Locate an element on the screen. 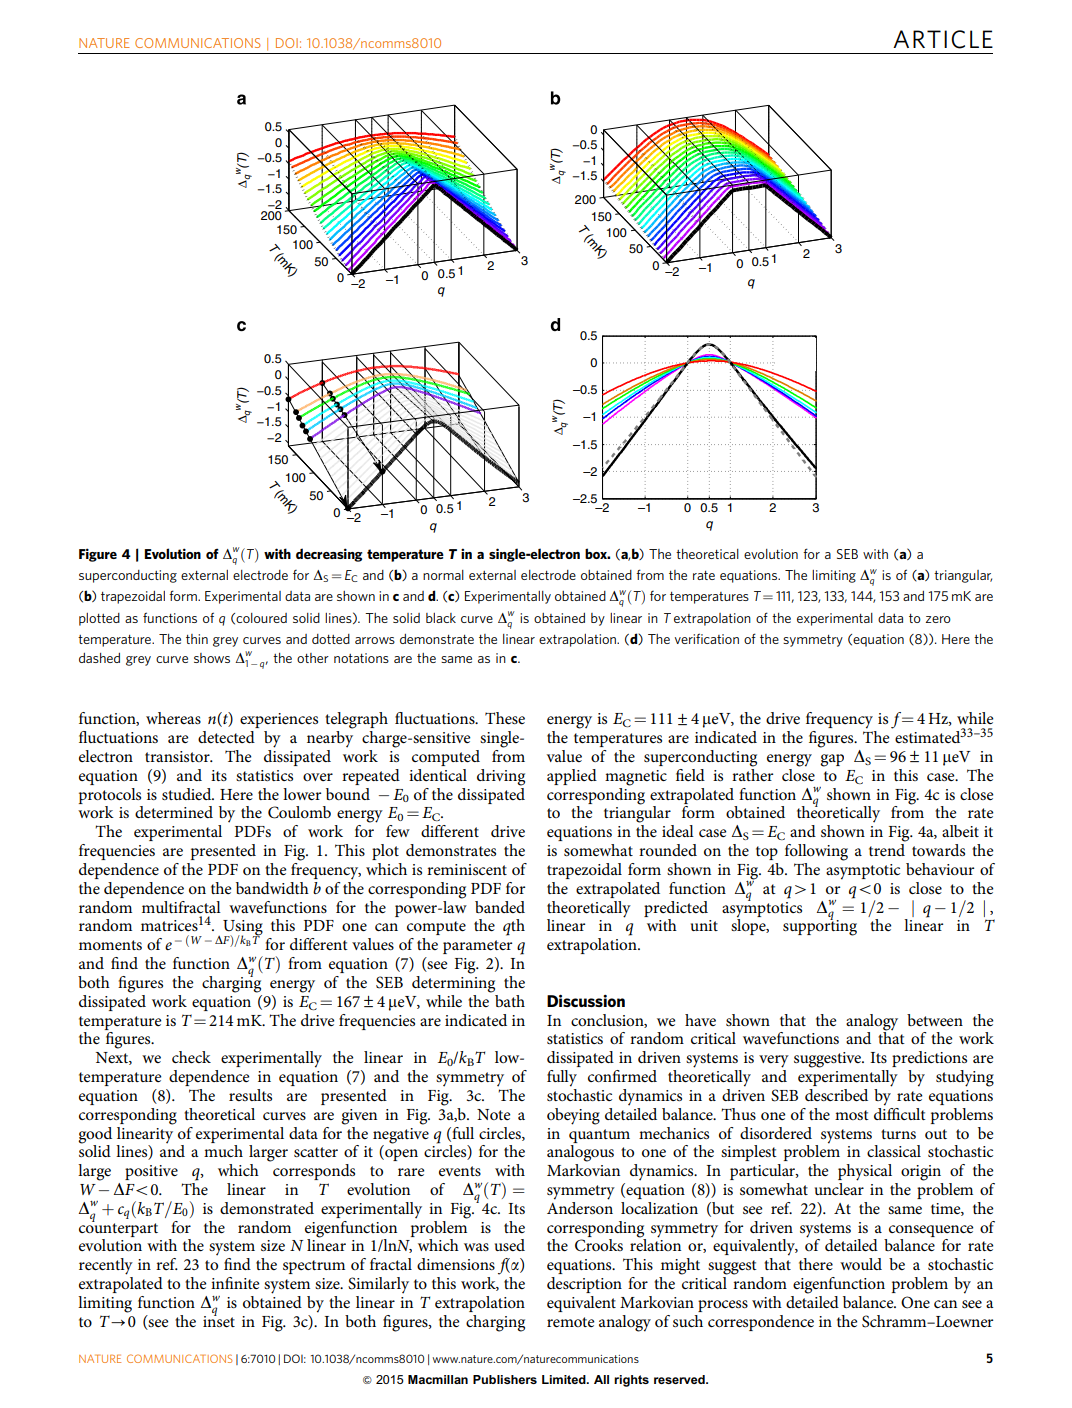  Note is located at coordinates (494, 1114).
